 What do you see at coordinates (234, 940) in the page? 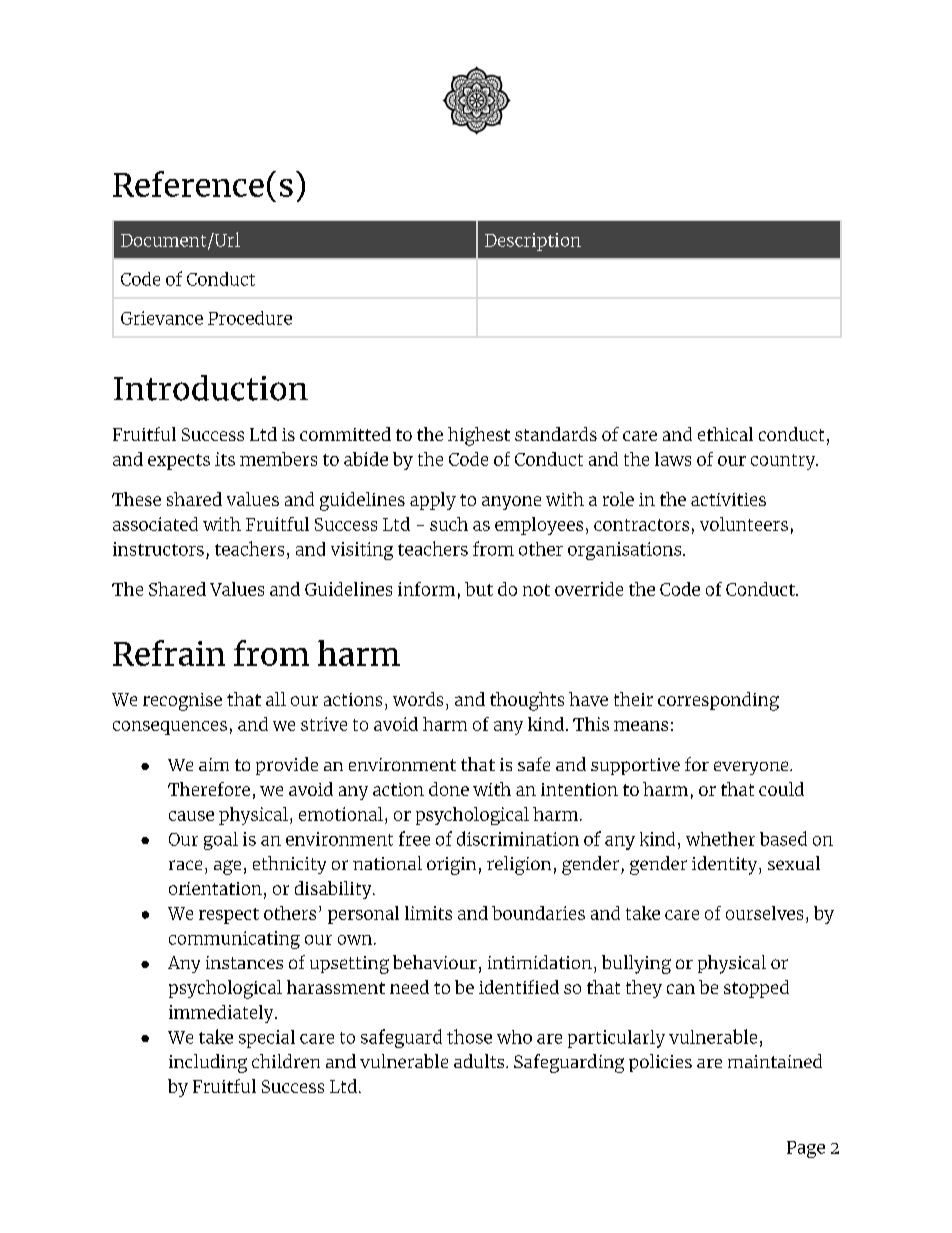
I see `communicating` at bounding box center [234, 940].
